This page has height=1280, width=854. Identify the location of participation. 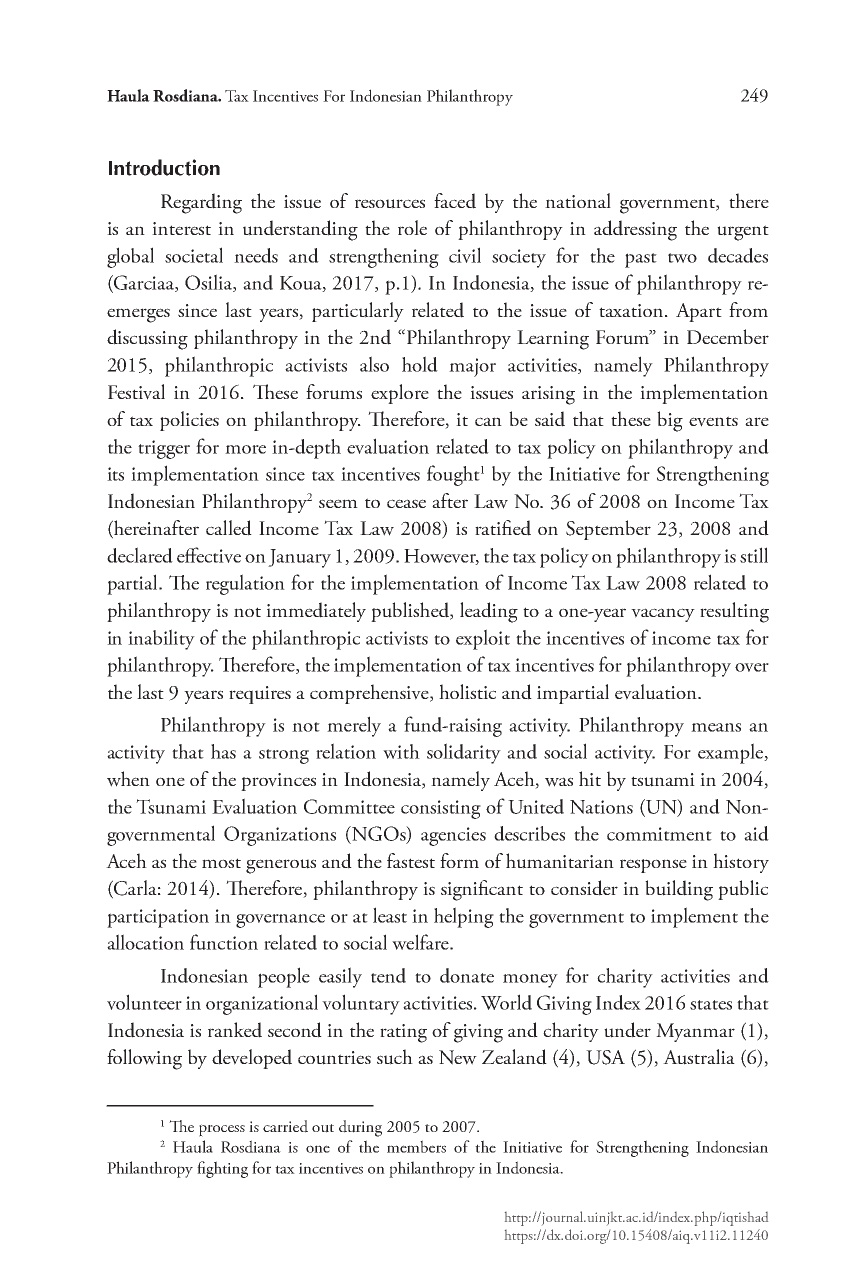
(158, 918).
